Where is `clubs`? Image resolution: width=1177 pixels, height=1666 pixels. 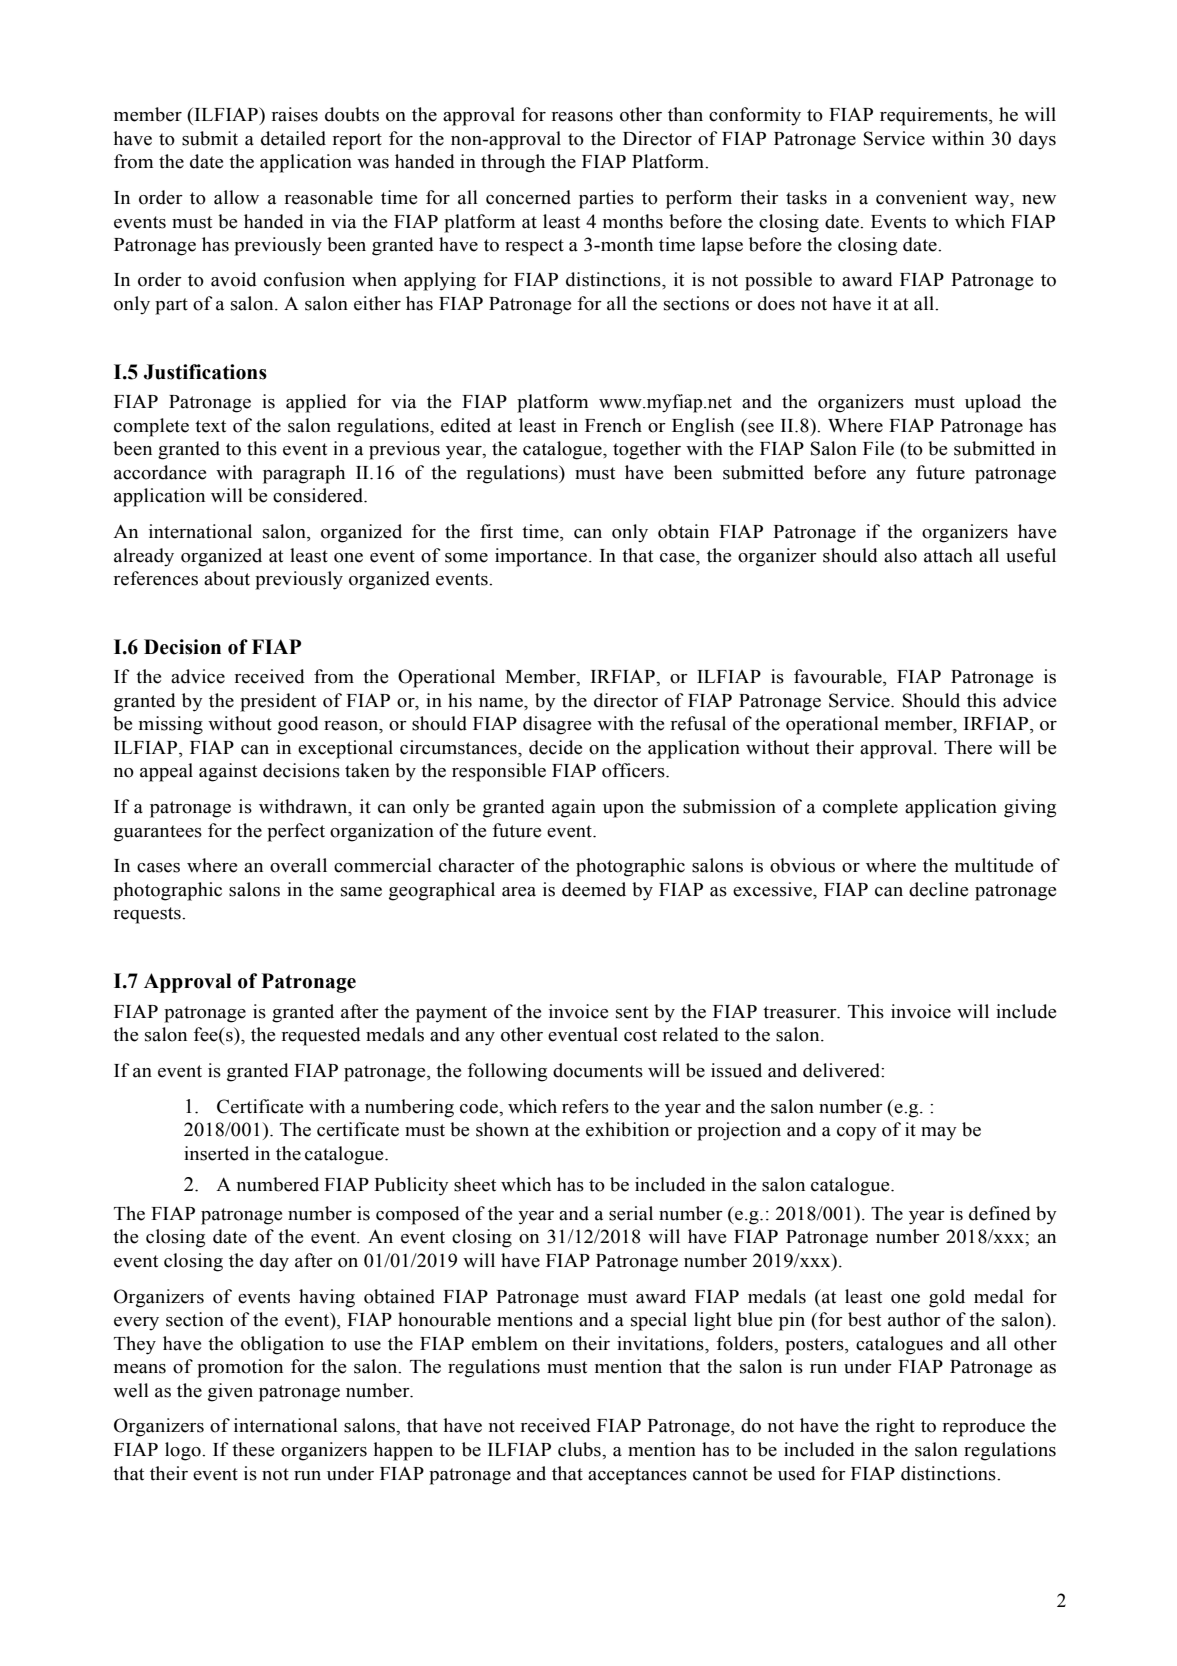
clubs is located at coordinates (580, 1449).
